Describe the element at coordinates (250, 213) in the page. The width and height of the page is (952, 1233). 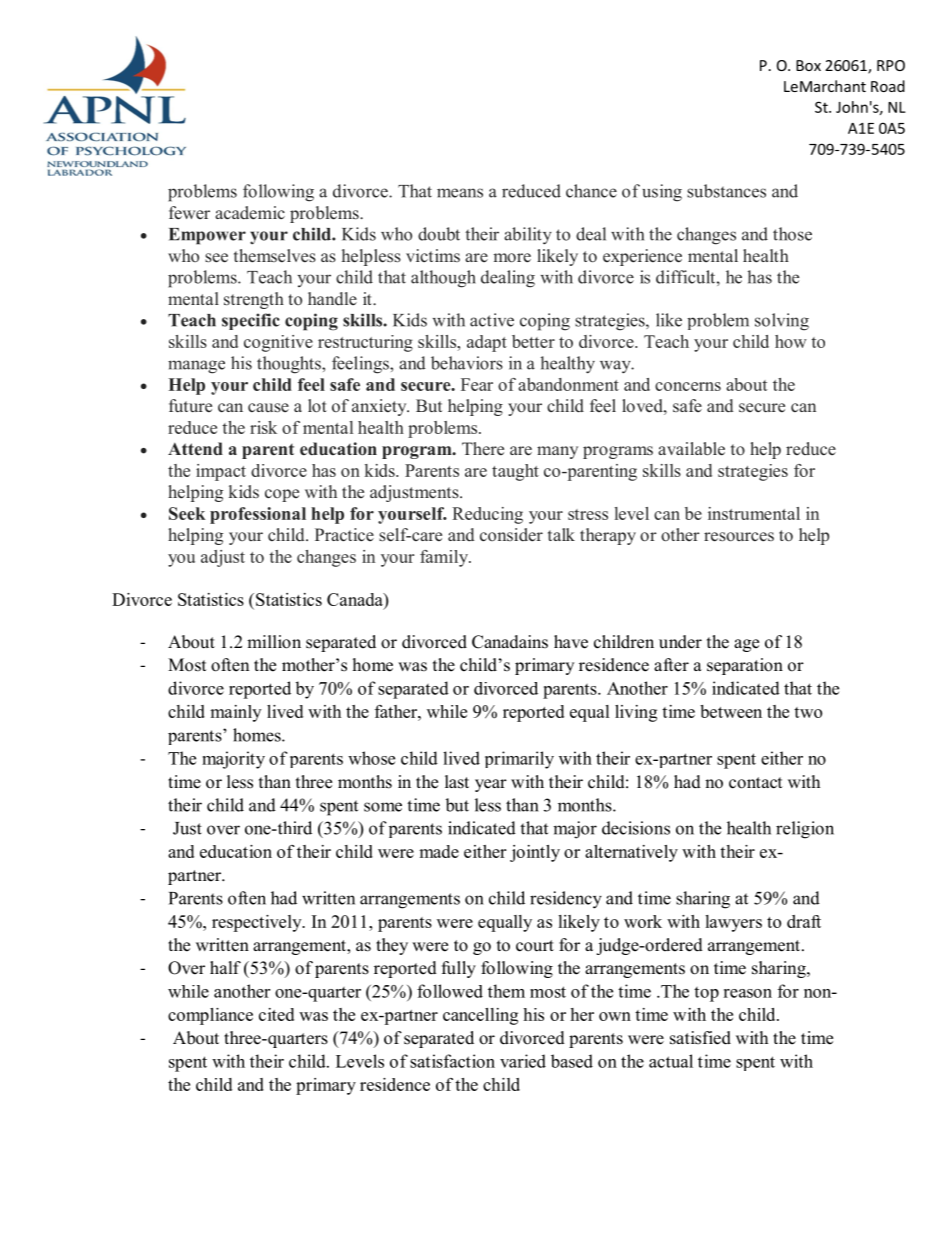
I see `academic` at that location.
